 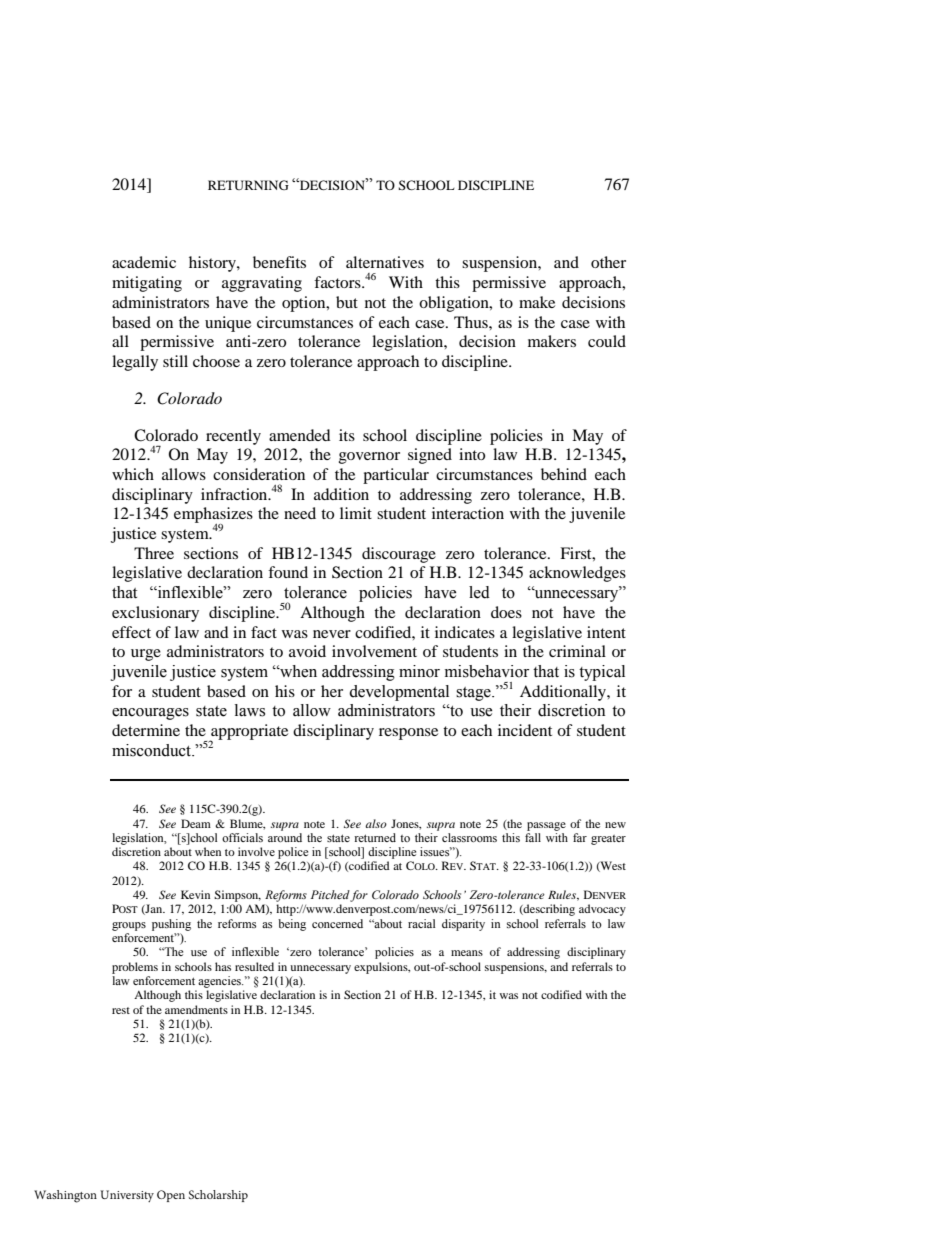 What do you see at coordinates (133, 474) in the image?
I see `which` at bounding box center [133, 474].
